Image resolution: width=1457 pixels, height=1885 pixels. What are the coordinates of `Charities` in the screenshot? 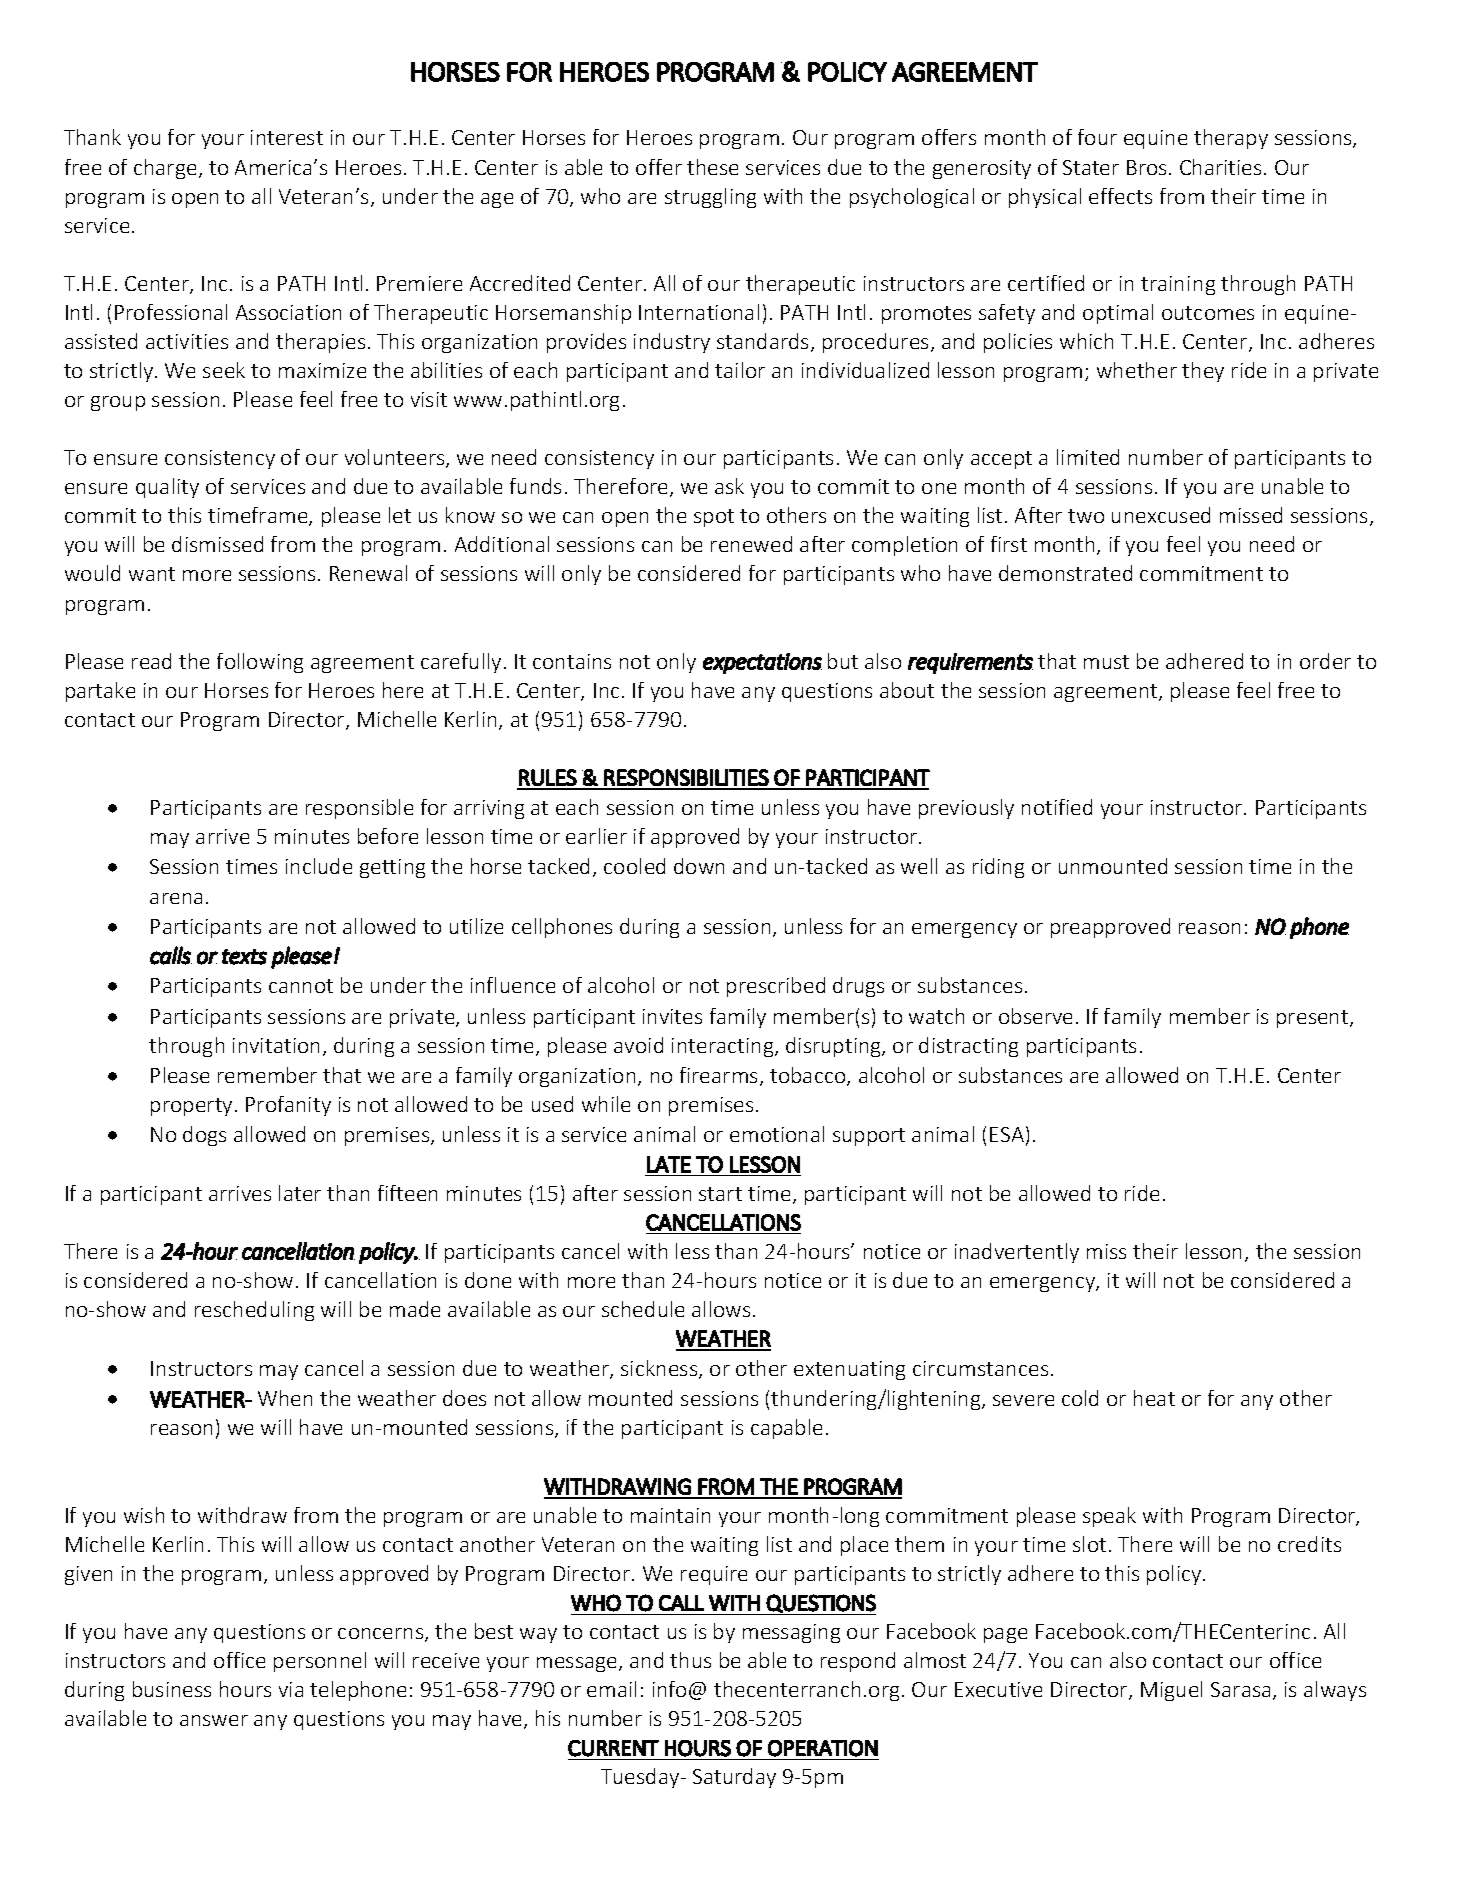 It's located at (1220, 167).
